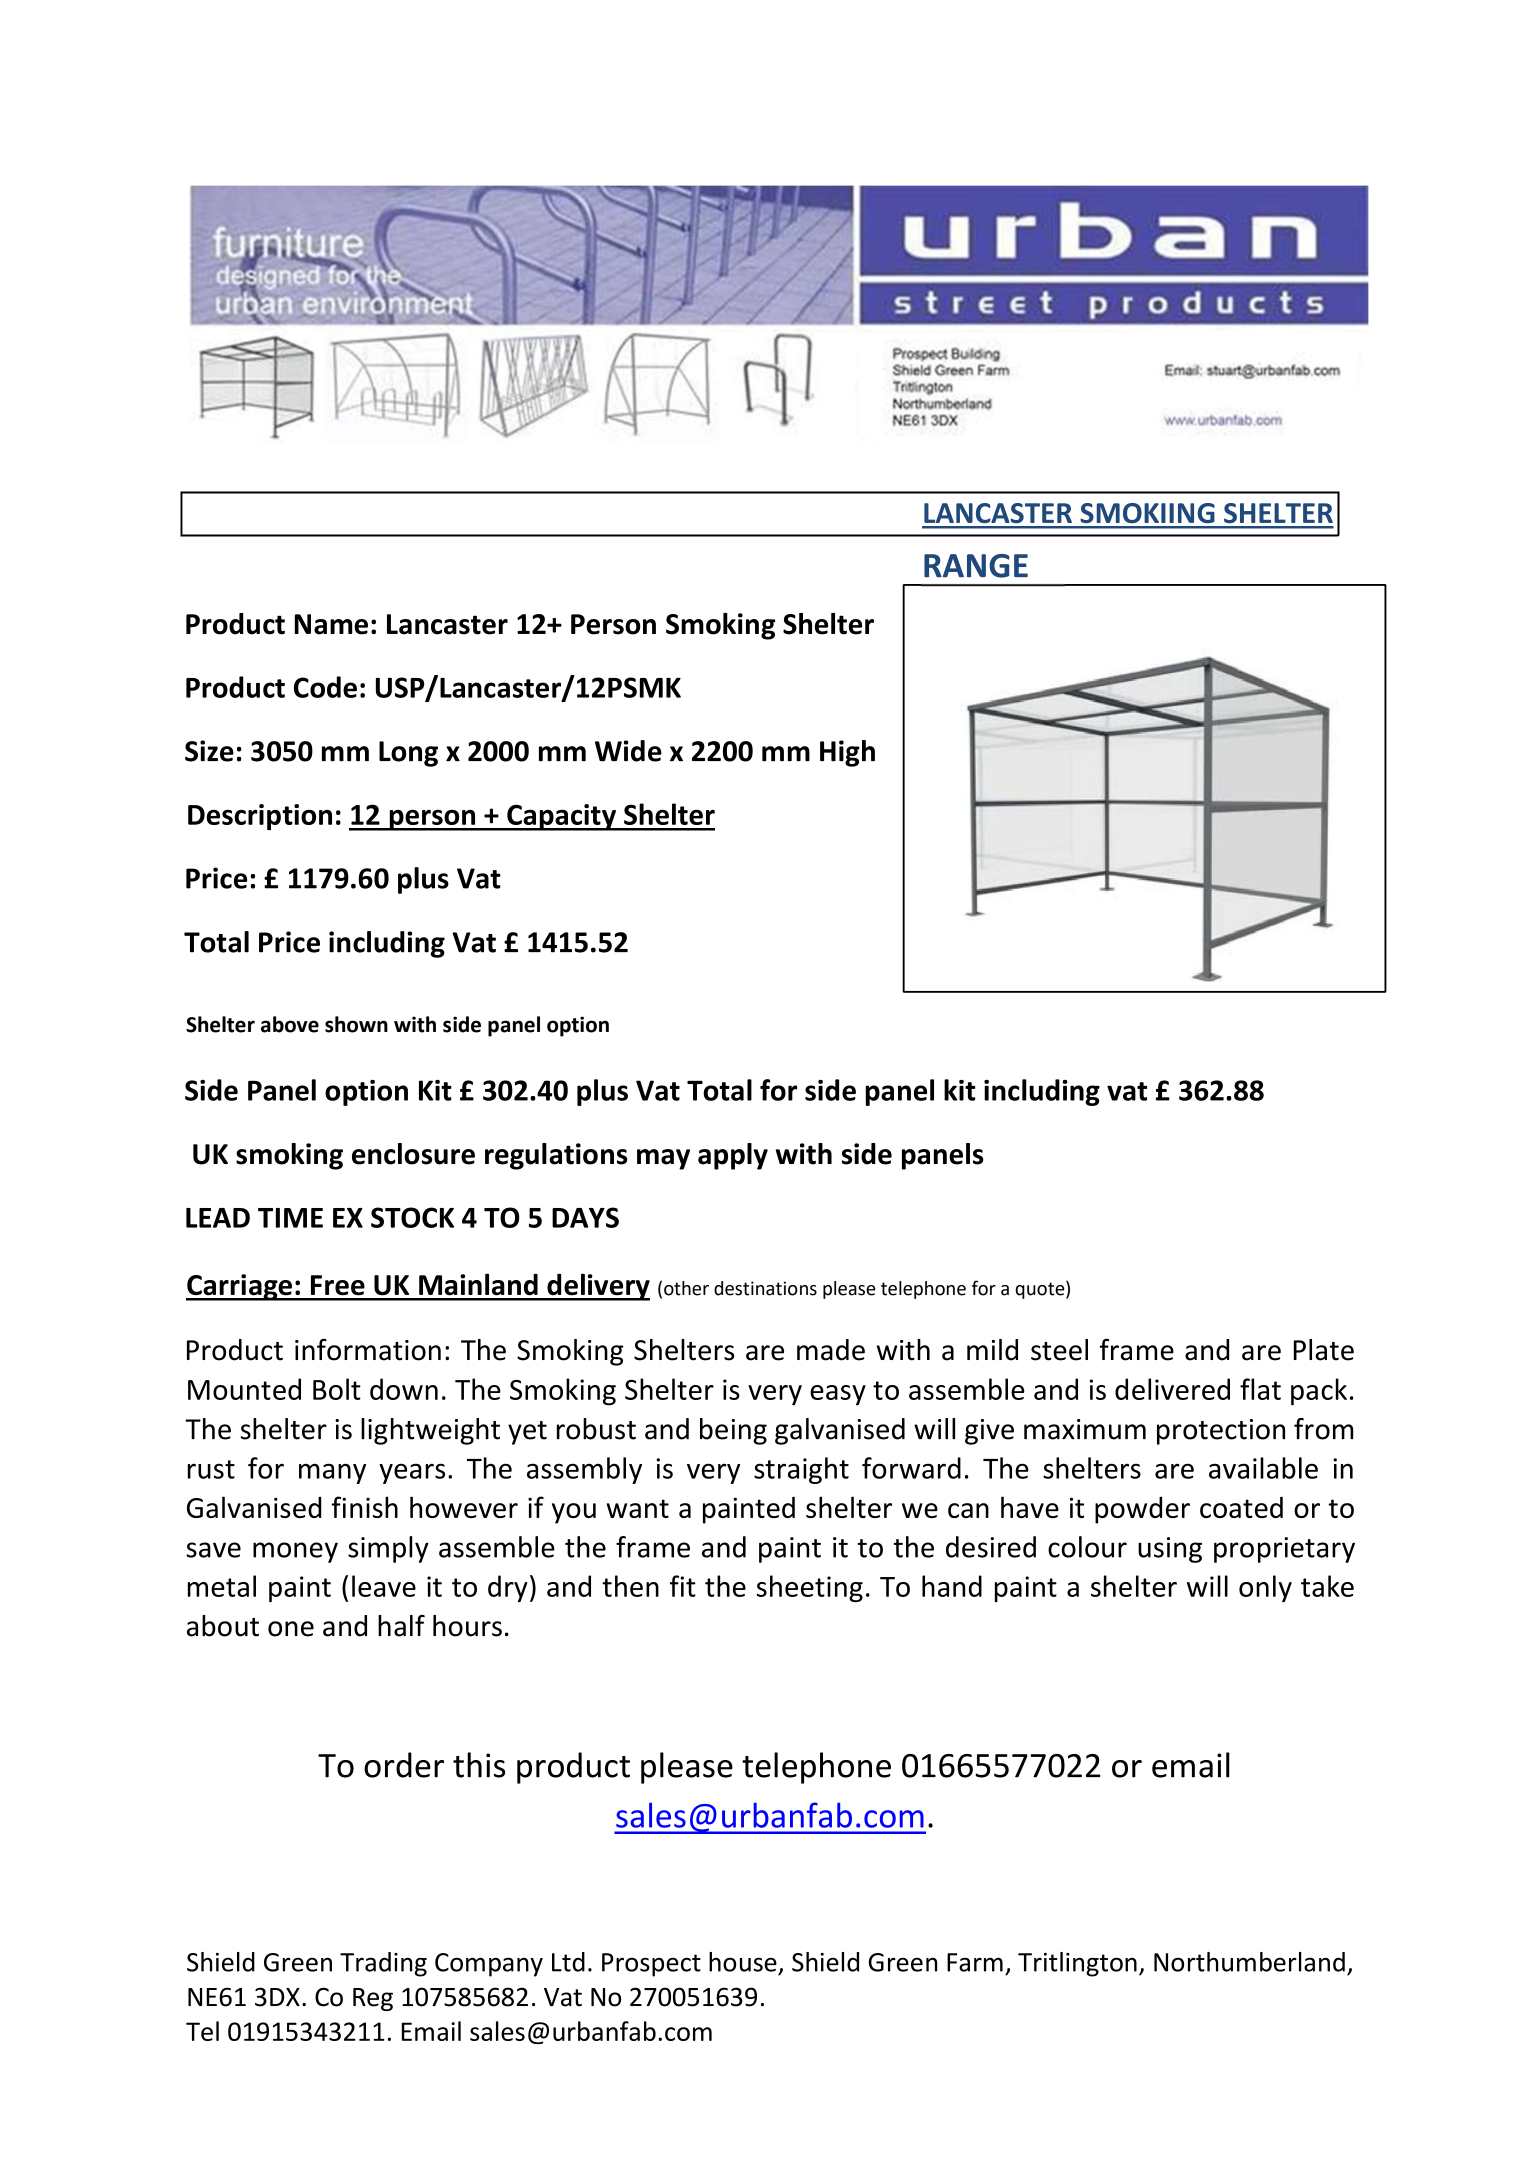  What do you see at coordinates (561, 817) in the page?
I see `Capacity` at bounding box center [561, 817].
